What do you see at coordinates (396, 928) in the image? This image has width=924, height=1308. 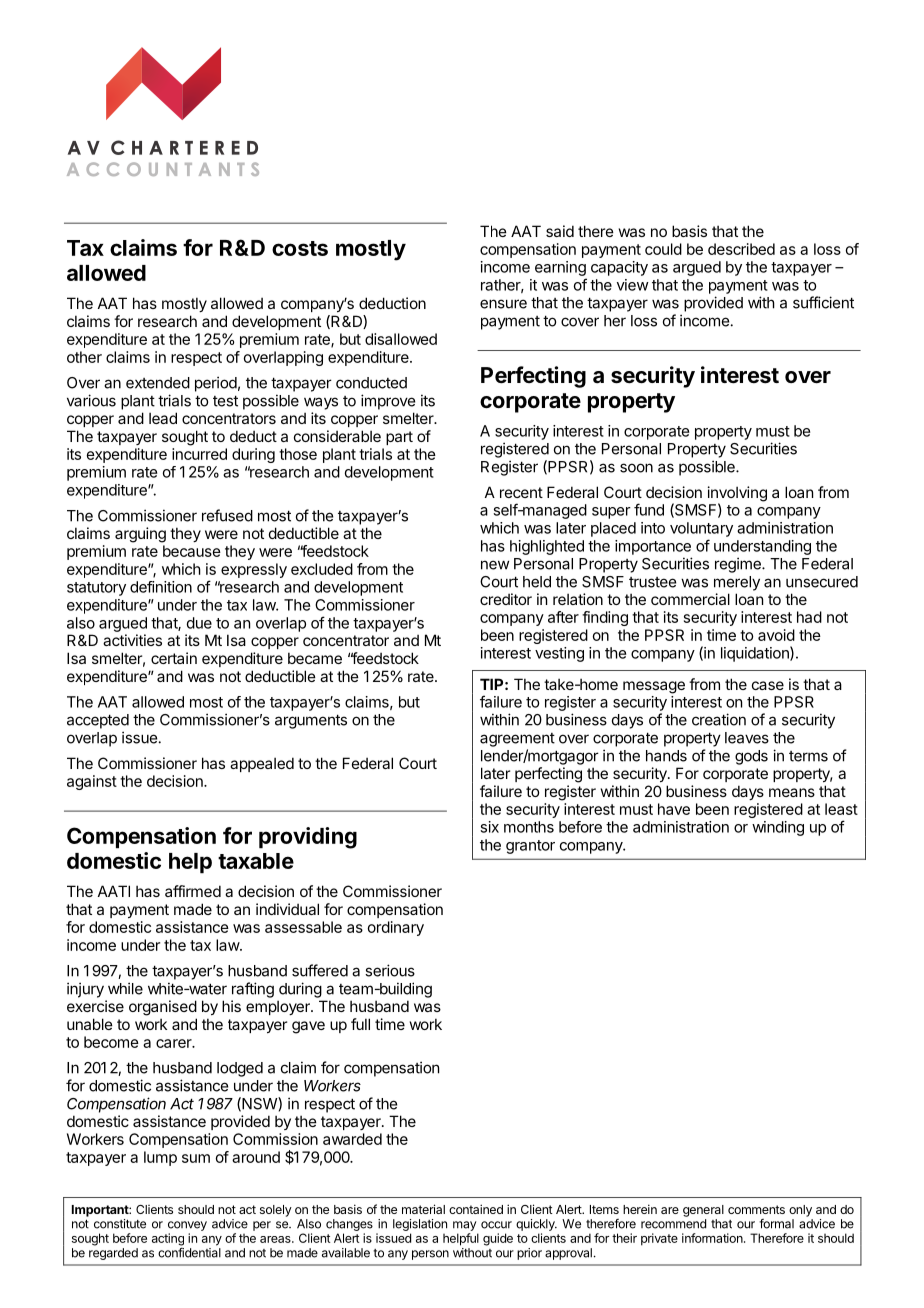 I see `ordinary` at bounding box center [396, 928].
